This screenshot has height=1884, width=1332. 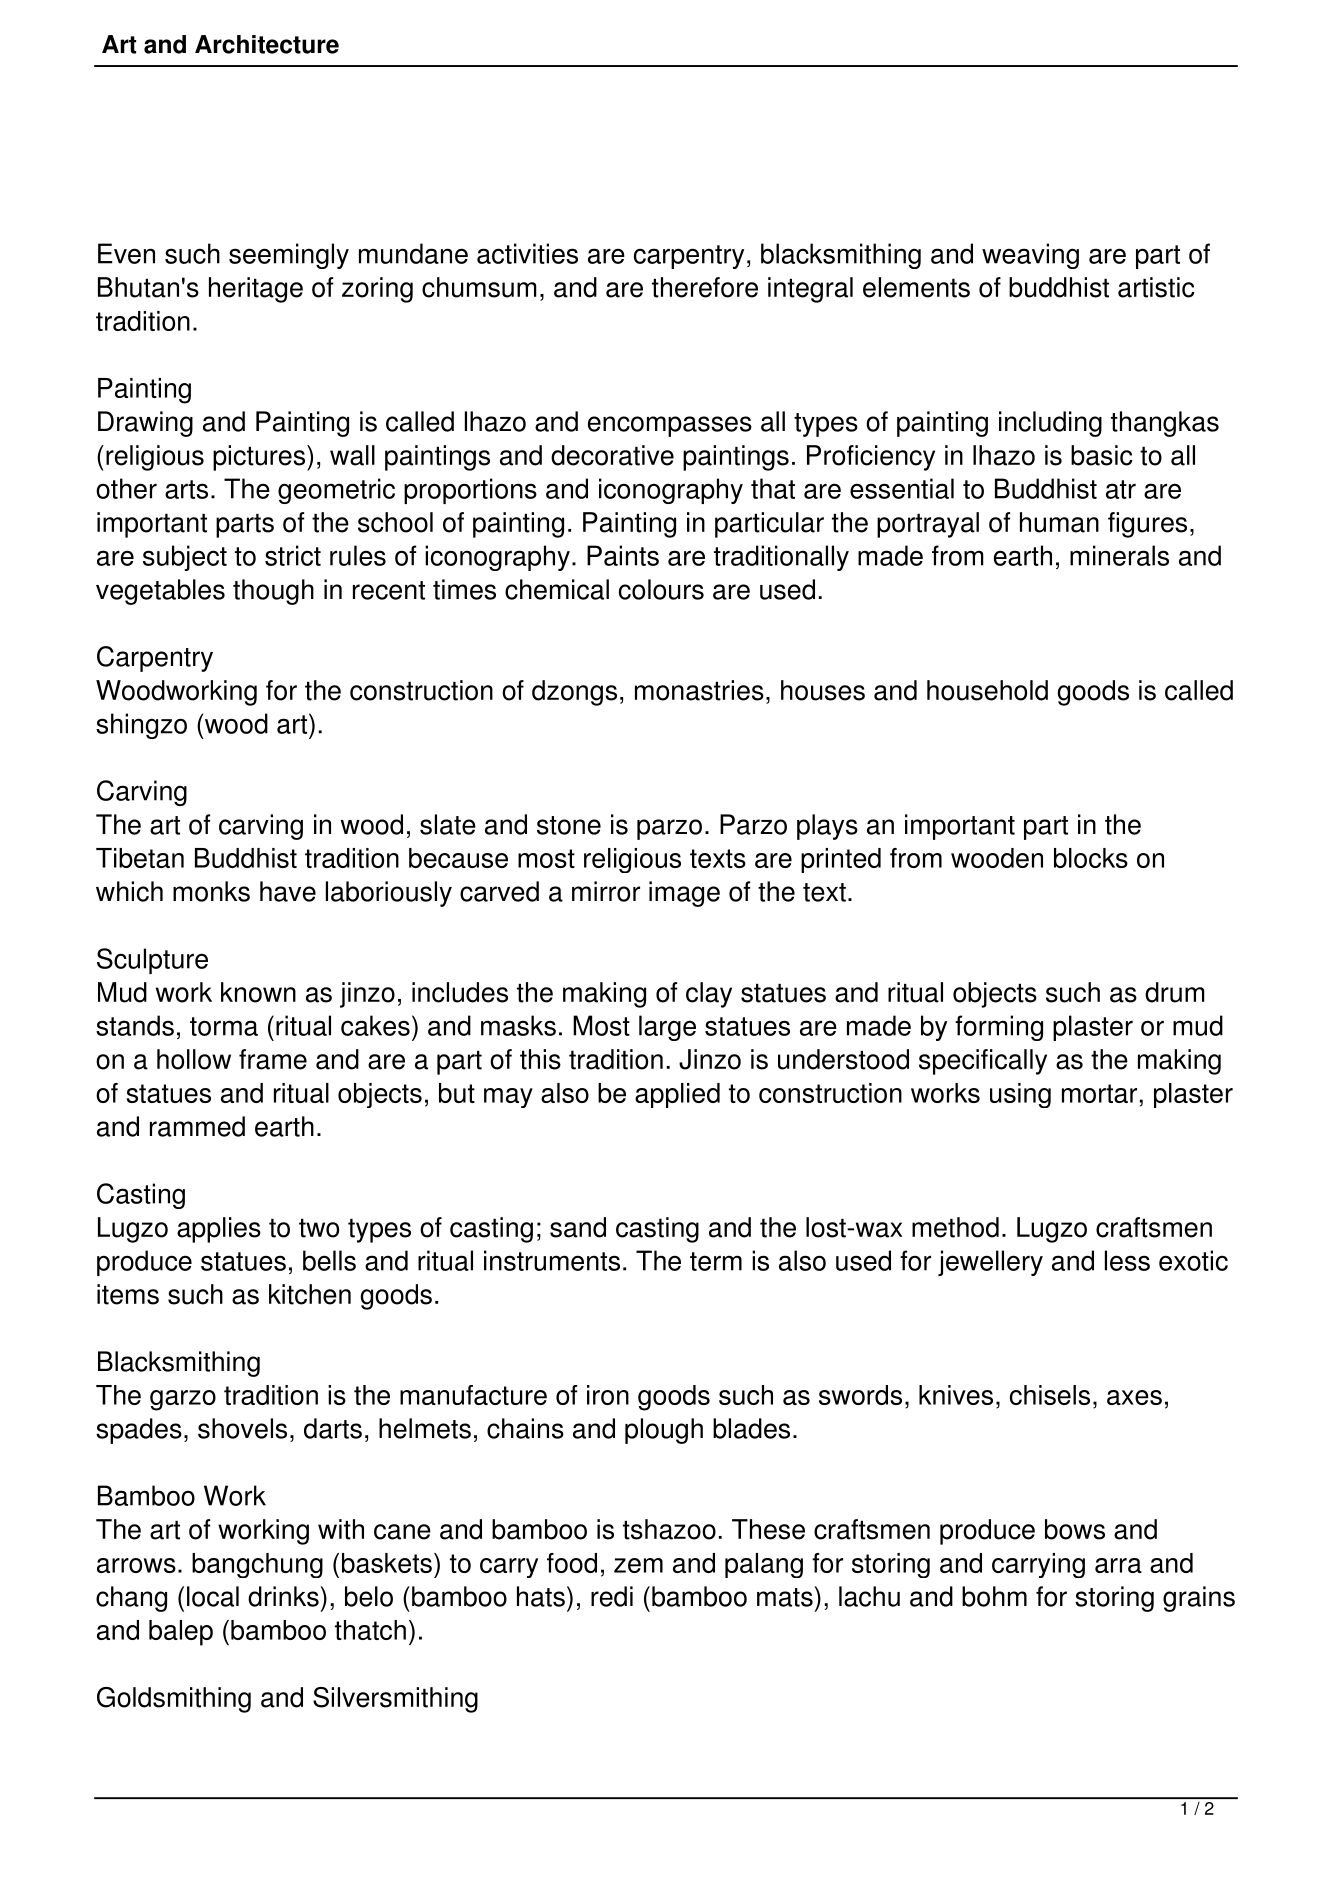 I want to click on known, so click(x=258, y=992).
